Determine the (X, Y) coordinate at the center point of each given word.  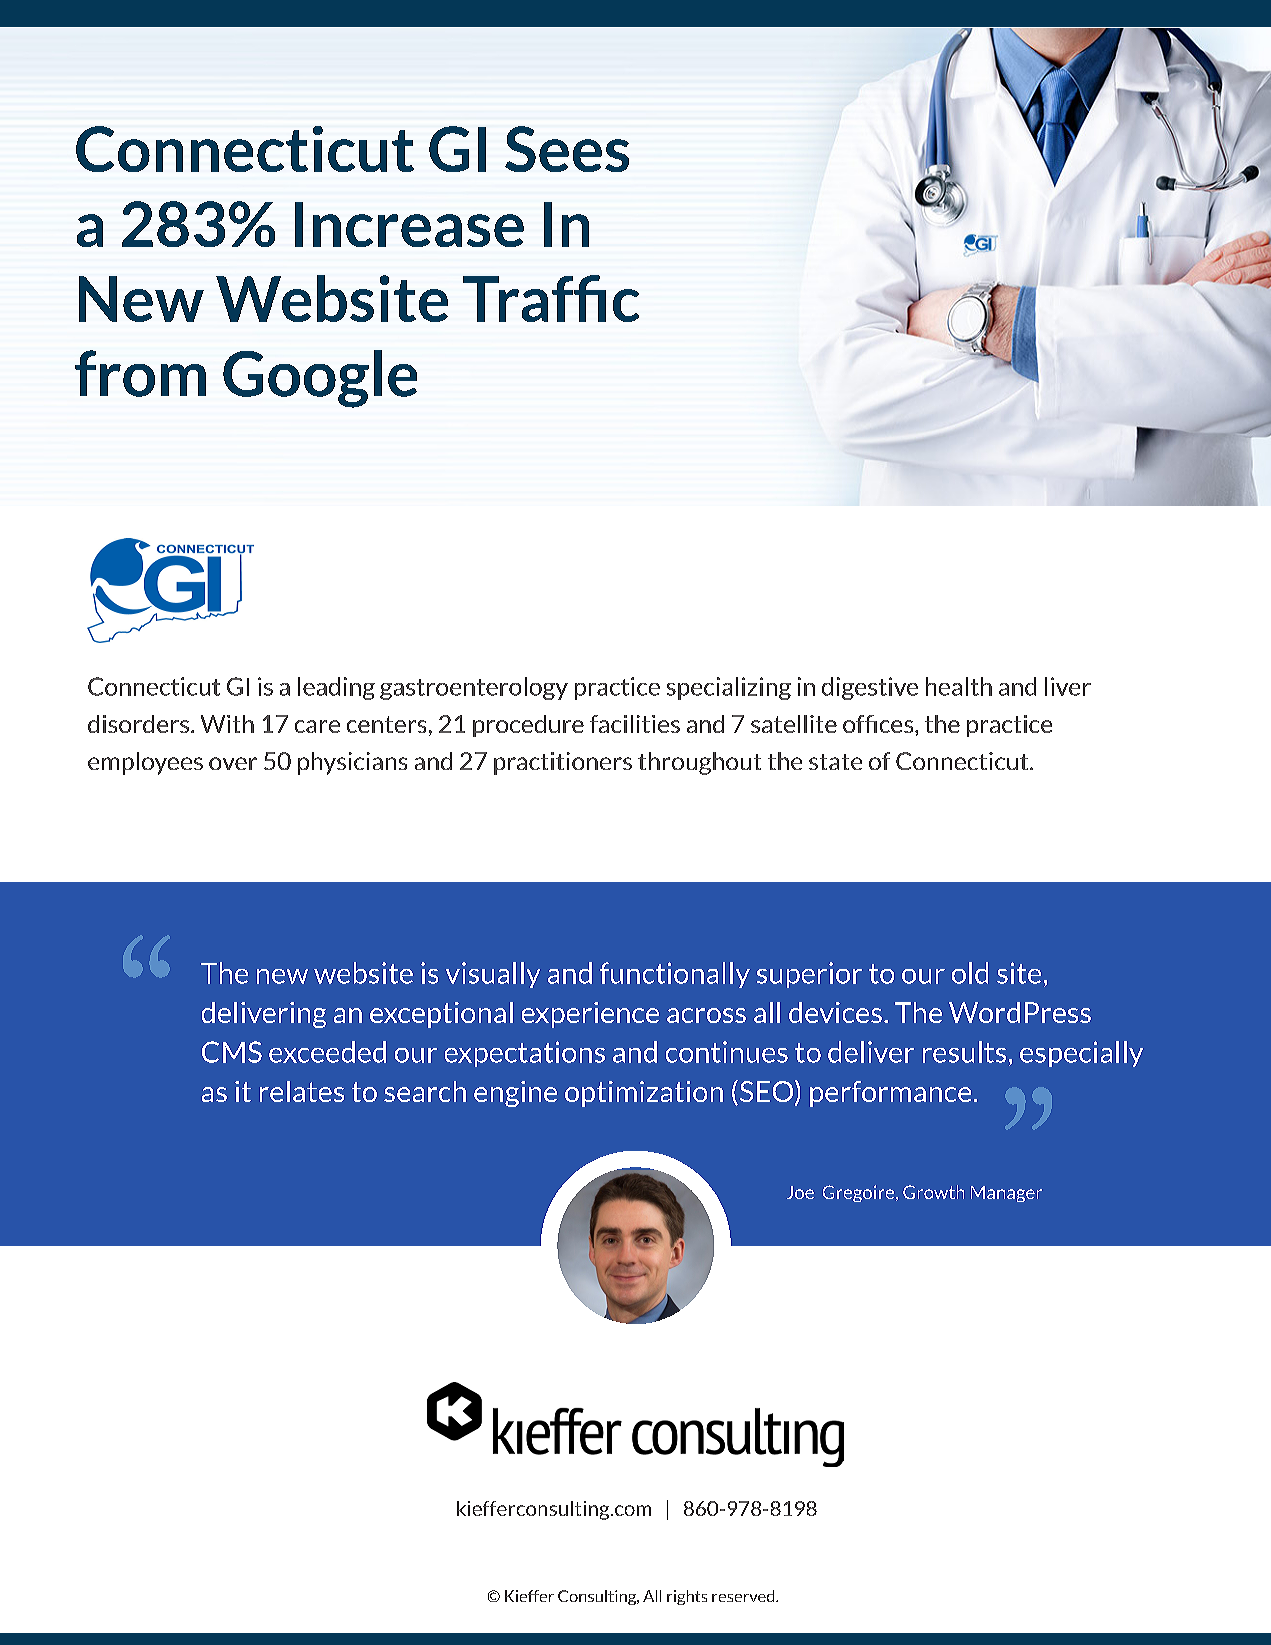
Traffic (551, 298)
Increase (409, 224)
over (233, 763)
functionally (675, 975)
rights (687, 1597)
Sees (567, 149)
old (970, 973)
